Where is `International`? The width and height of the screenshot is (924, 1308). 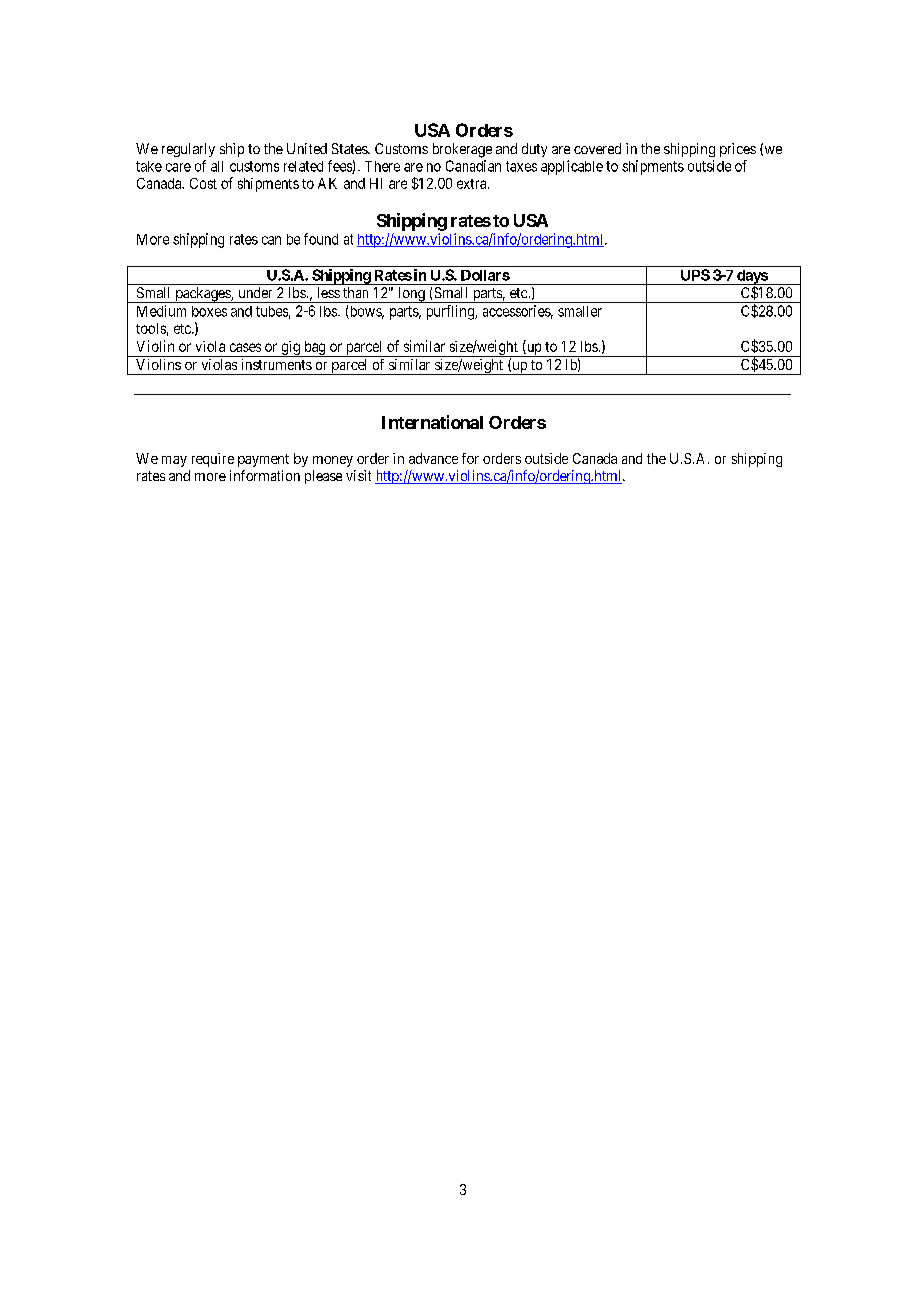 International is located at coordinates (432, 422).
